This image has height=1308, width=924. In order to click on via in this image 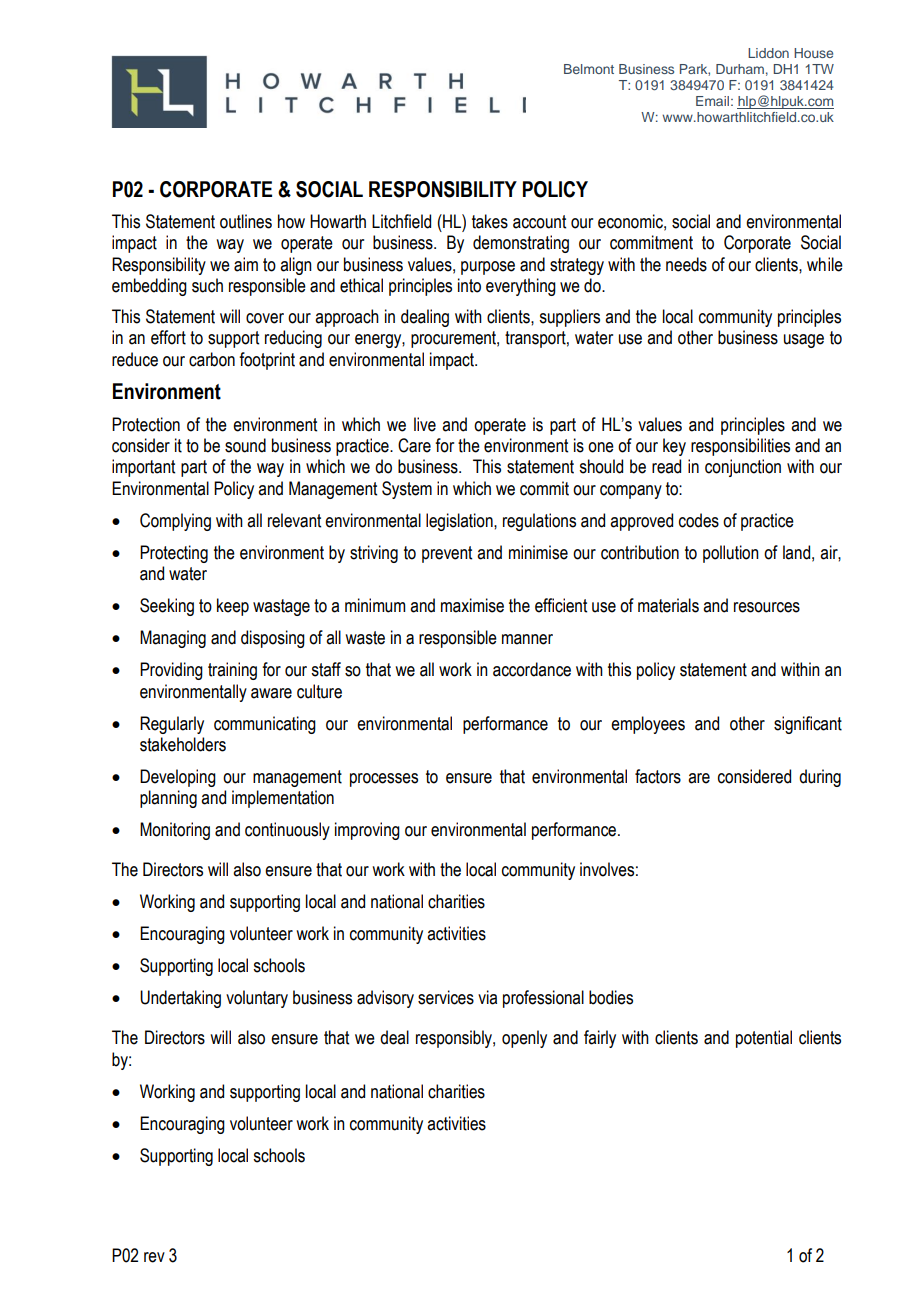, I will do `click(487, 997)`.
